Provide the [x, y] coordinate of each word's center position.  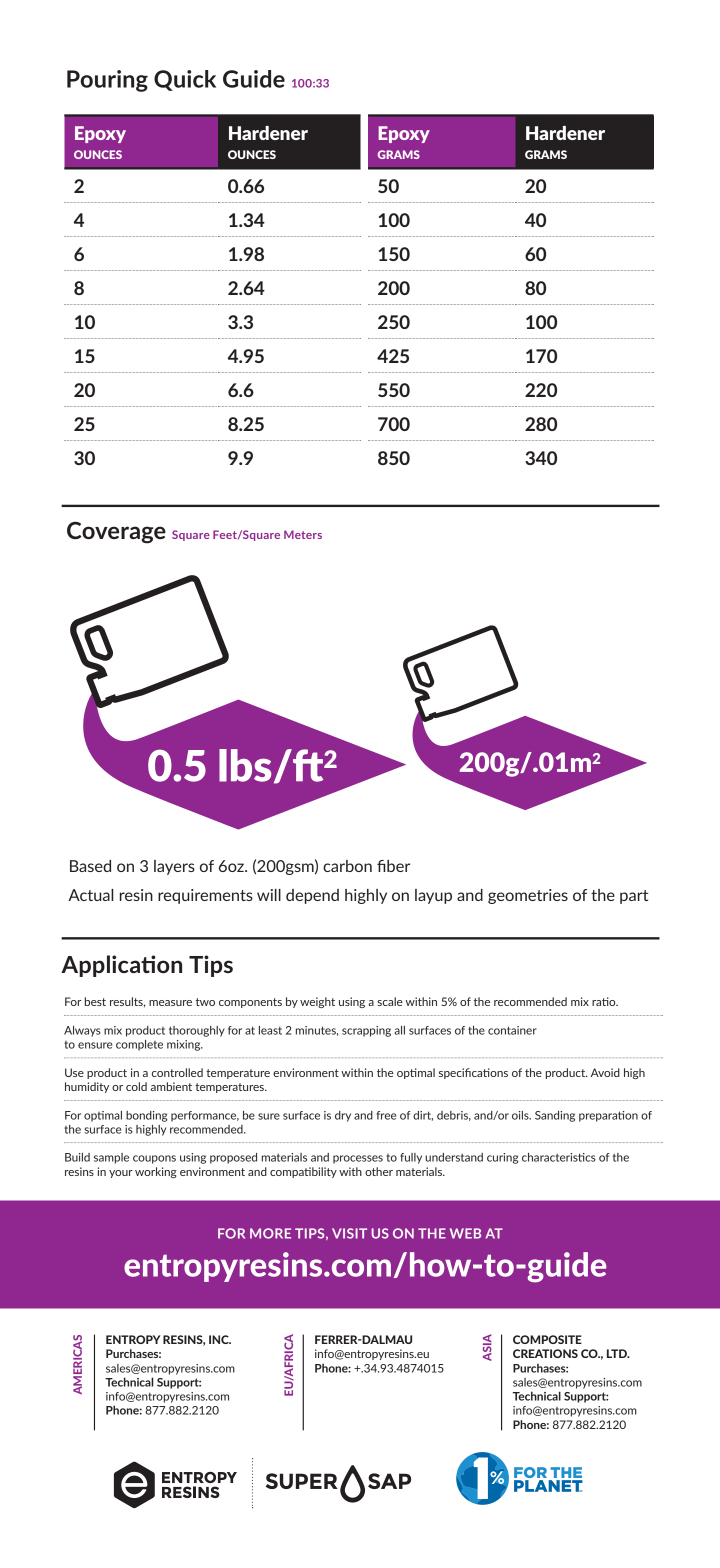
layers [174, 867]
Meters [303, 534]
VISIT [349, 1233]
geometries [528, 896]
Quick [185, 80]
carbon [347, 866]
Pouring [107, 81]
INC [220, 1339]
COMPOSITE [547, 1339]
